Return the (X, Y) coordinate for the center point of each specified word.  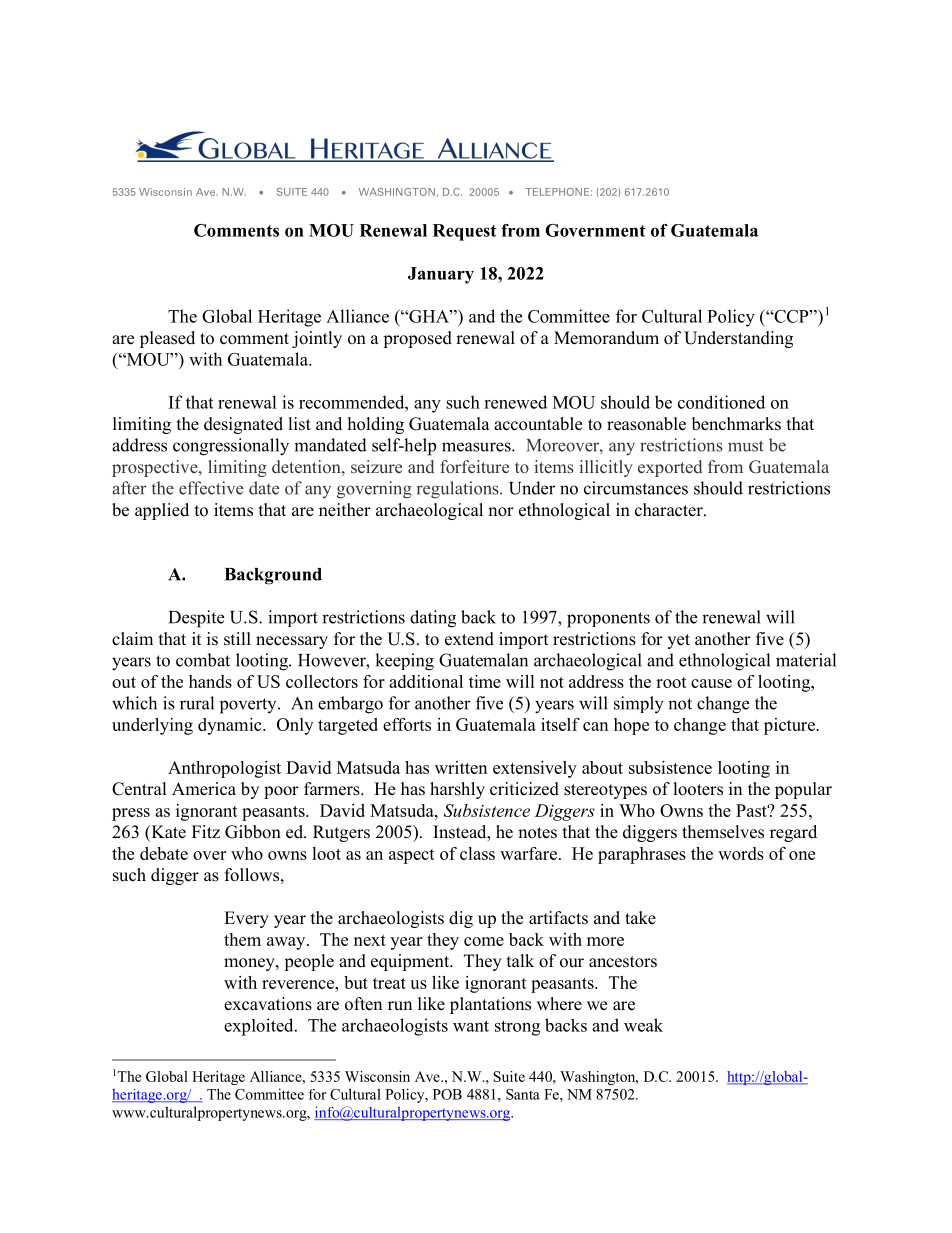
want (471, 1026)
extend (469, 639)
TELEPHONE (557, 192)
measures (477, 447)
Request (465, 232)
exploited (260, 1027)
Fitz (206, 831)
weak (643, 1025)
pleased (167, 339)
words (741, 853)
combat (203, 660)
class (477, 853)
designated (243, 425)
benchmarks (736, 424)
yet (678, 641)
